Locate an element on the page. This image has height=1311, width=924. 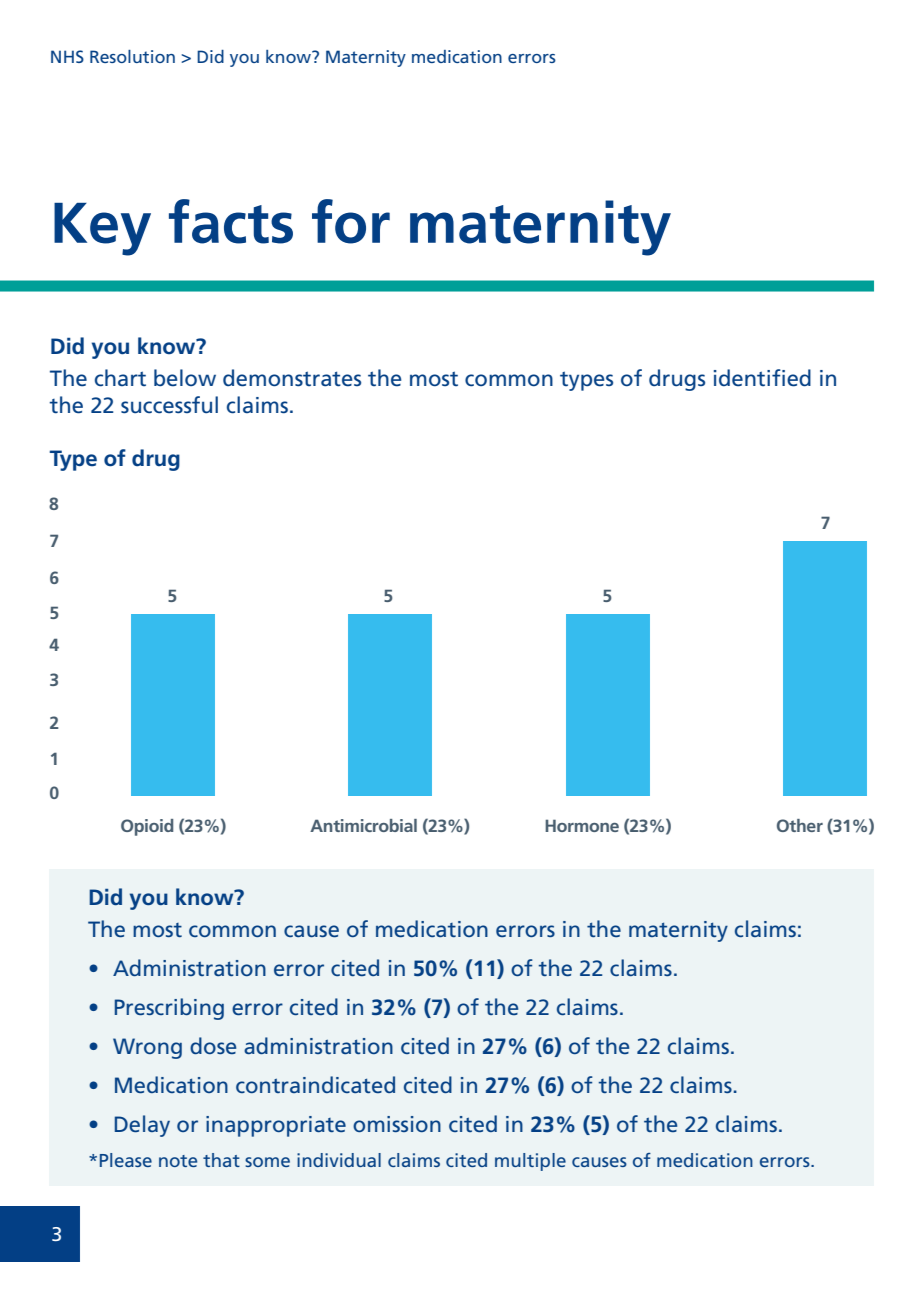
Delay is located at coordinates (142, 1126).
